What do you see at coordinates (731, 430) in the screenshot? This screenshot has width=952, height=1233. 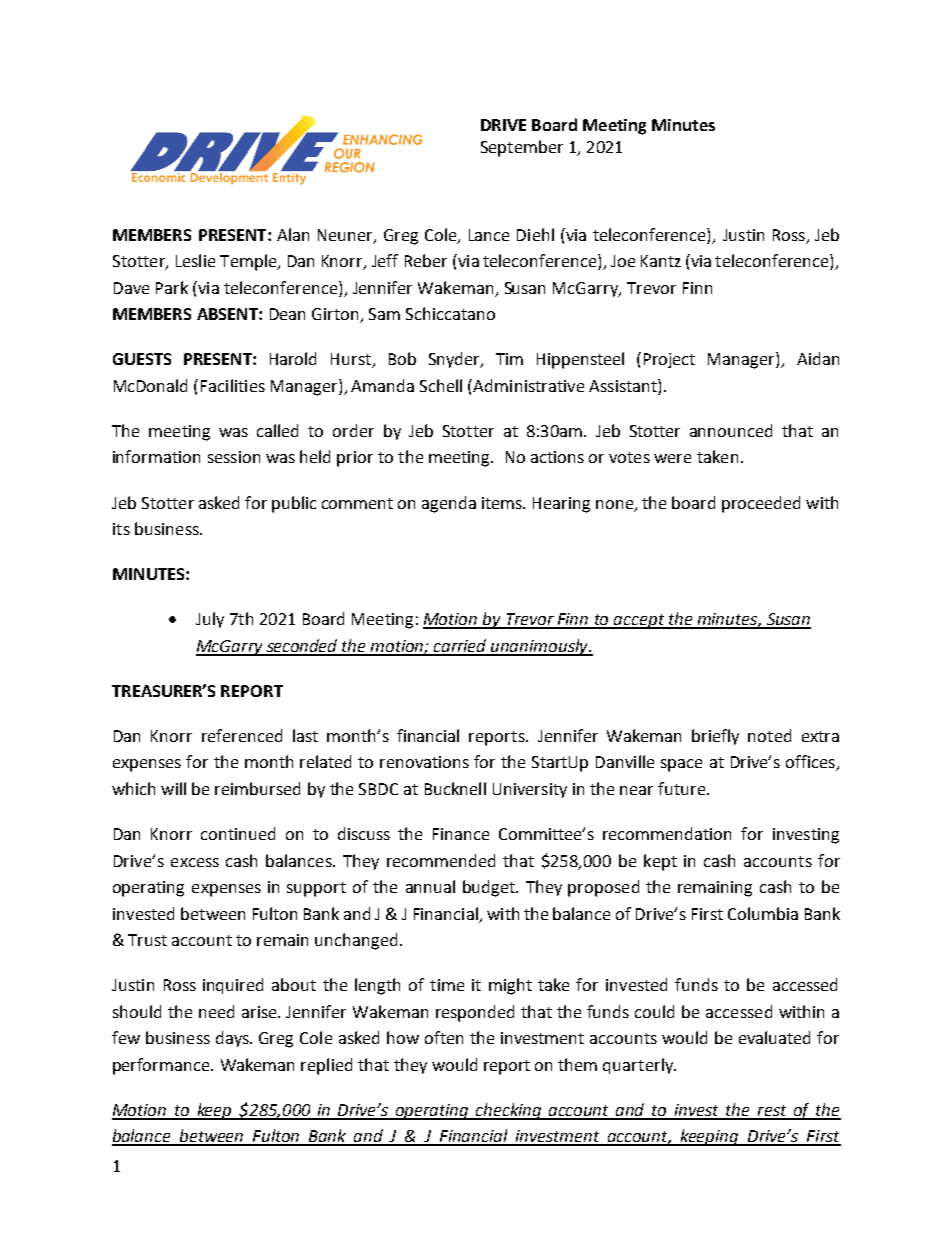 I see `announced` at bounding box center [731, 430].
